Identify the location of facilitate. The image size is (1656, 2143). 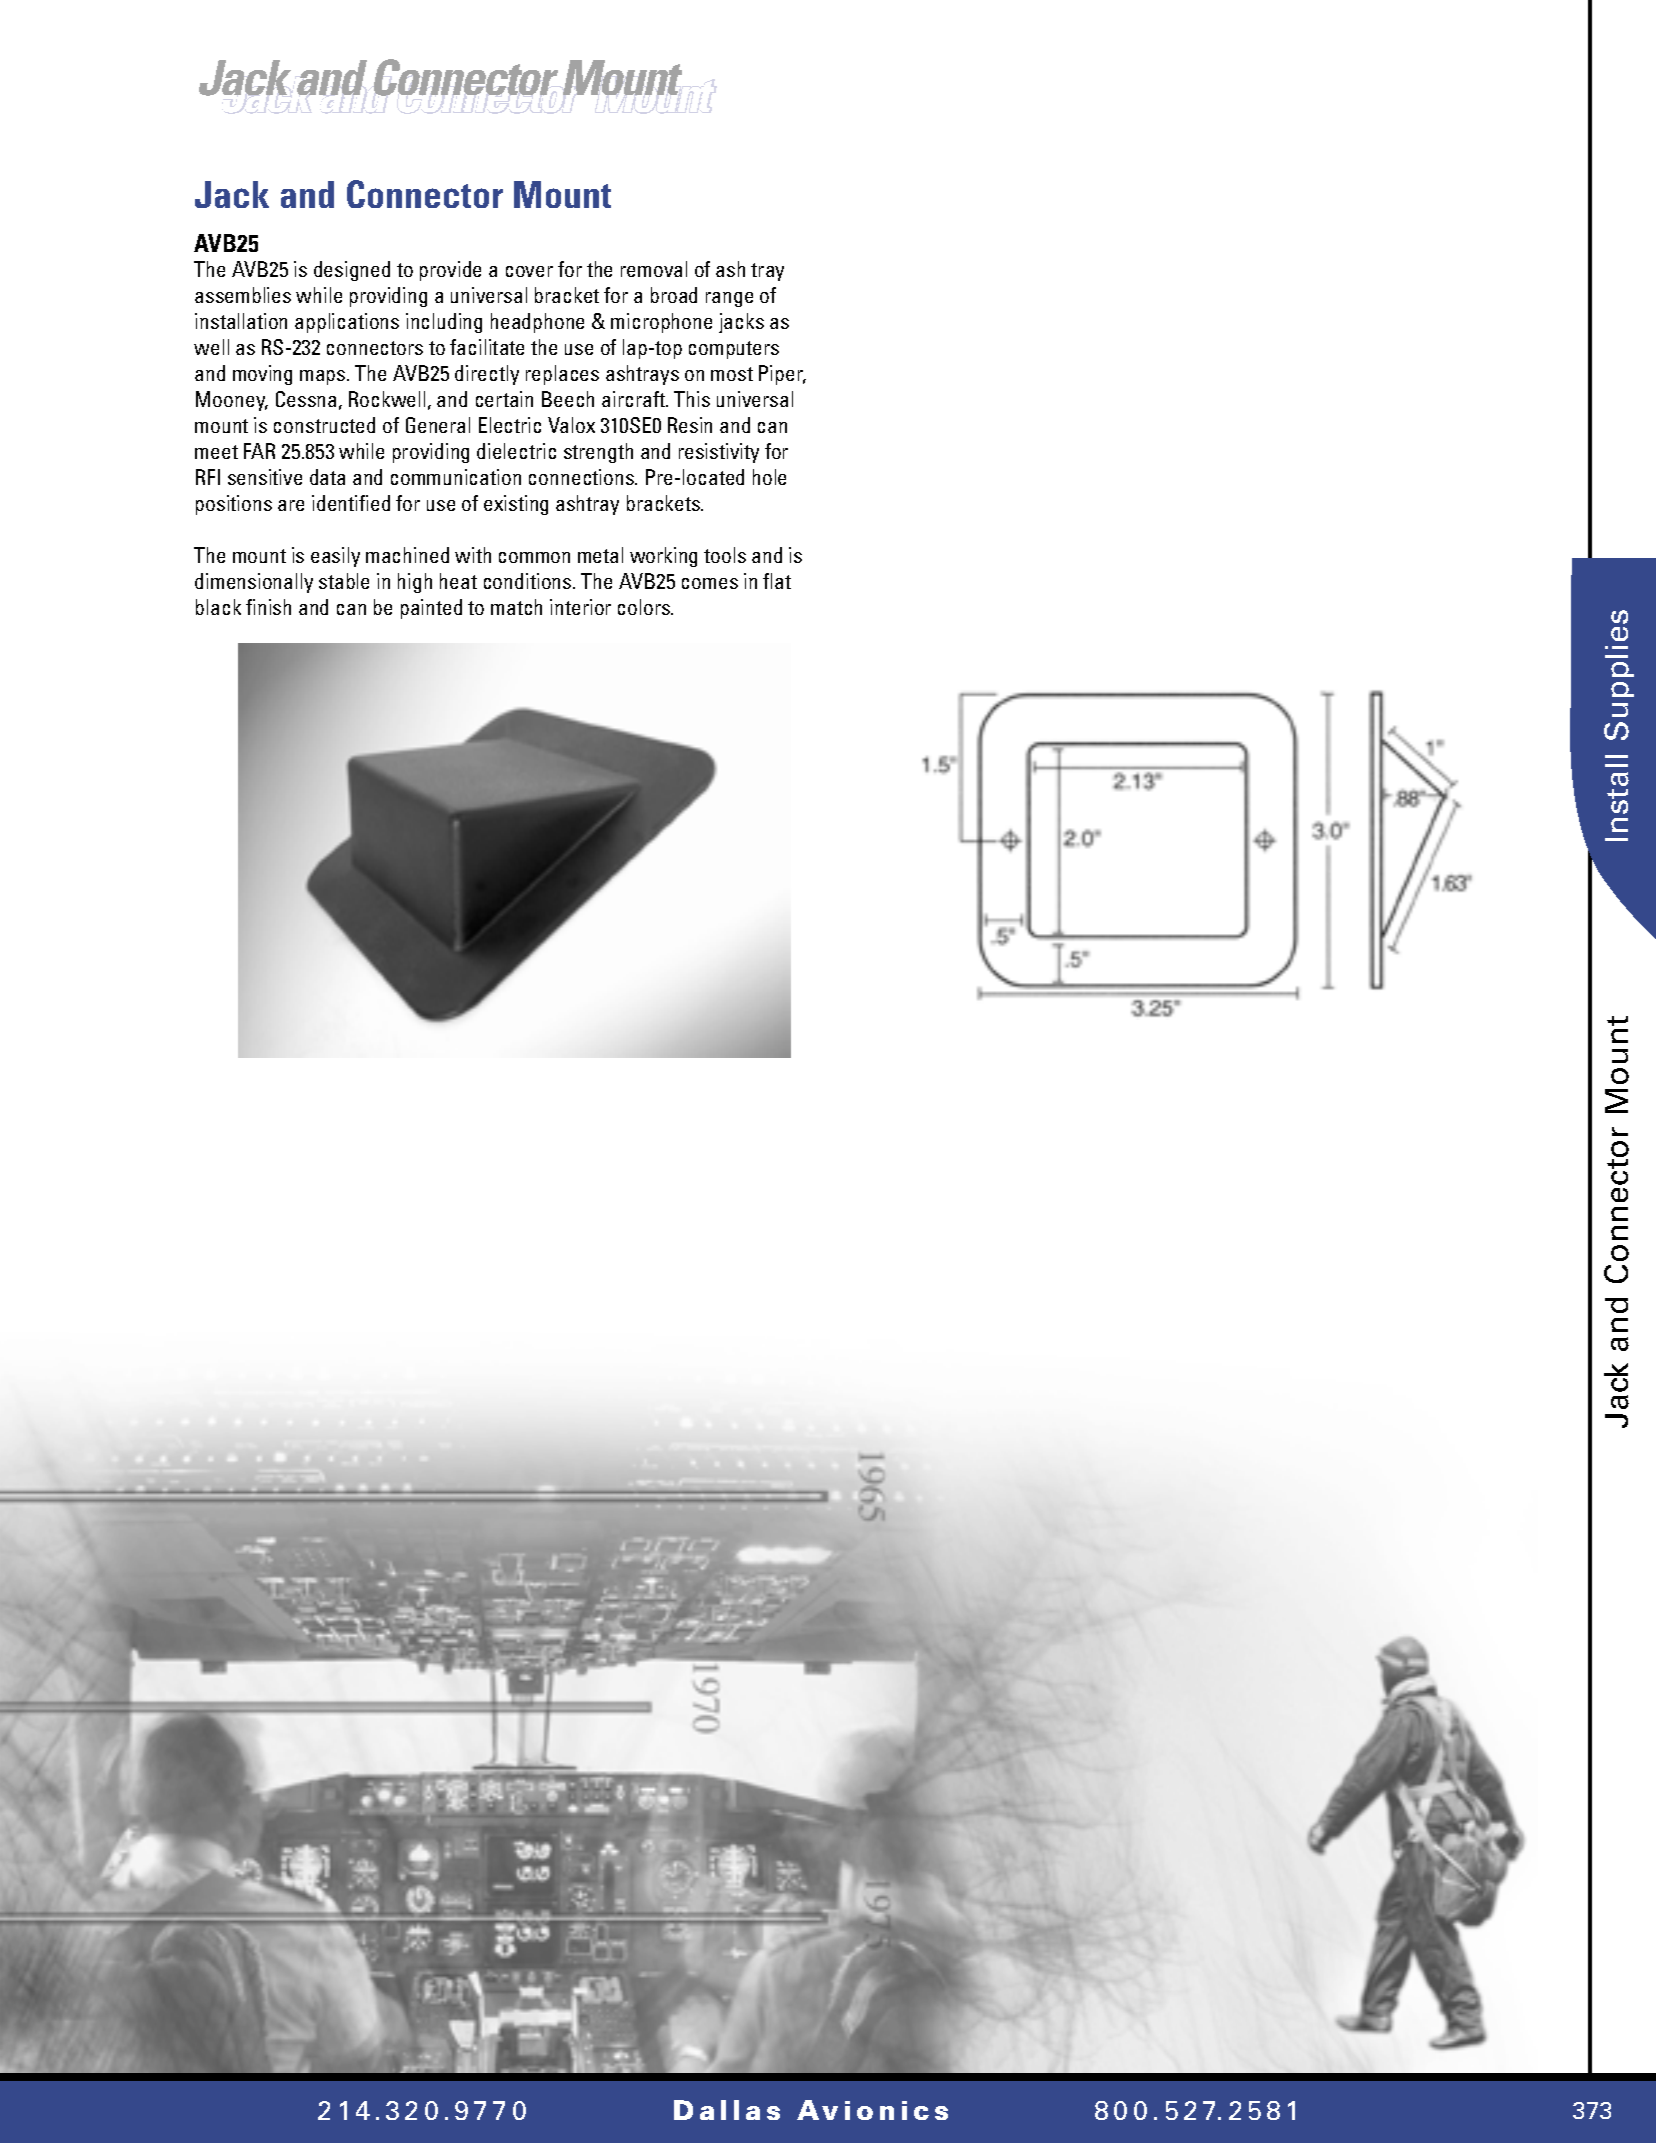
(487, 347).
